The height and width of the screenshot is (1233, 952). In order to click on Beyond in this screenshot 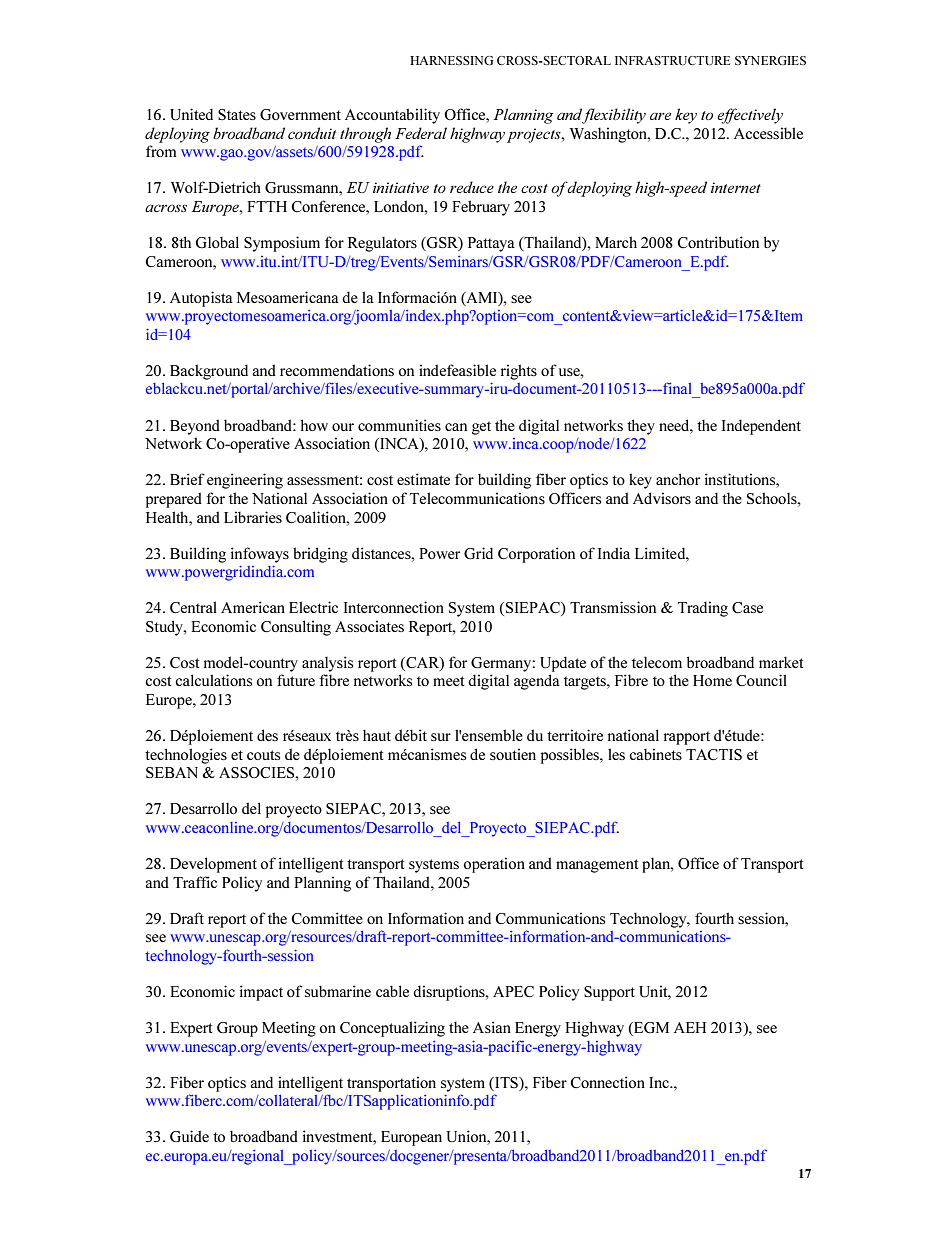, I will do `click(195, 427)`.
